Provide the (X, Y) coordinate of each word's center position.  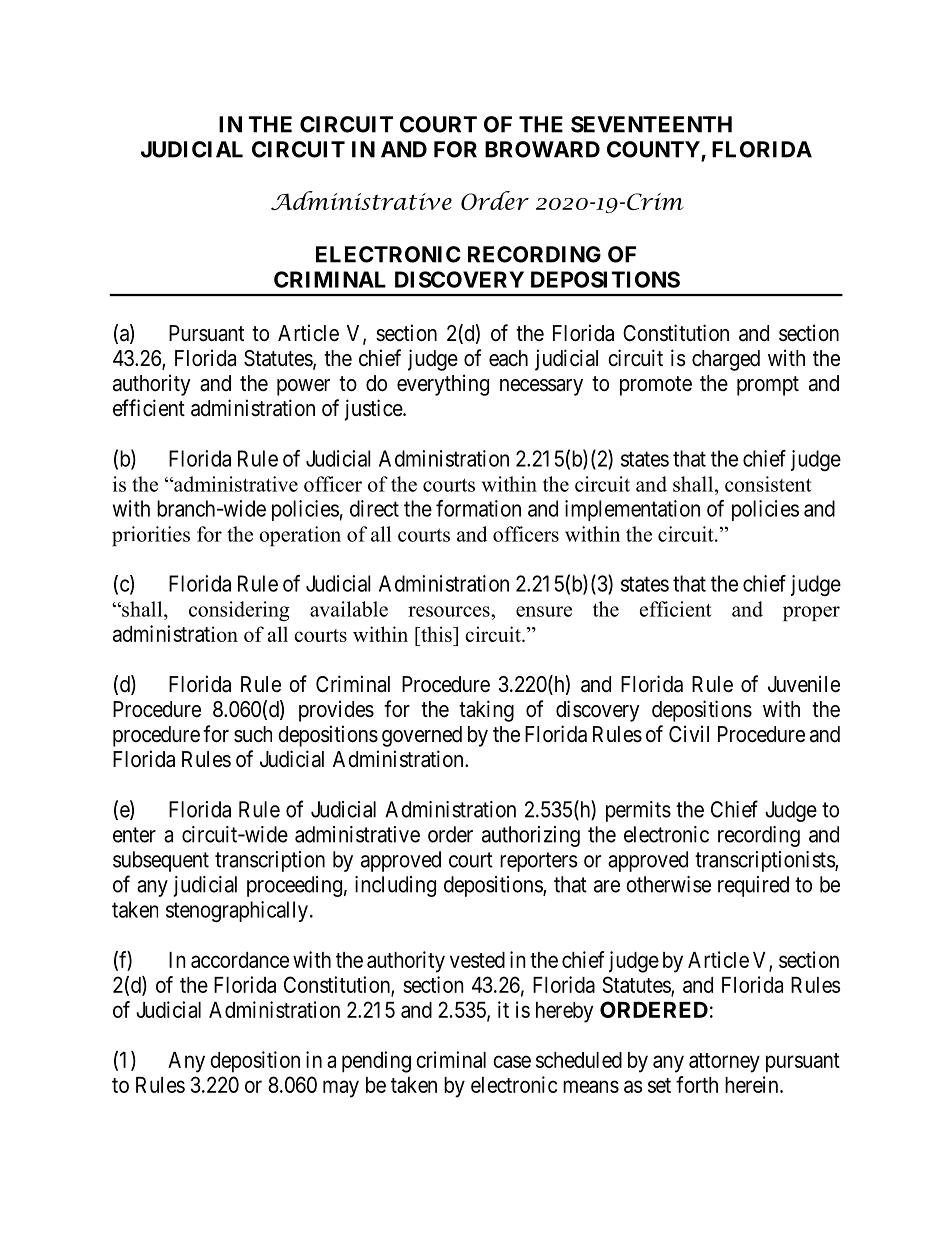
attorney (724, 1063)
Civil (689, 733)
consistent (768, 484)
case (512, 1061)
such (253, 734)
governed (422, 736)
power (303, 387)
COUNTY (654, 150)
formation (478, 508)
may (341, 1089)
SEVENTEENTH (651, 124)
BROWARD (542, 149)
